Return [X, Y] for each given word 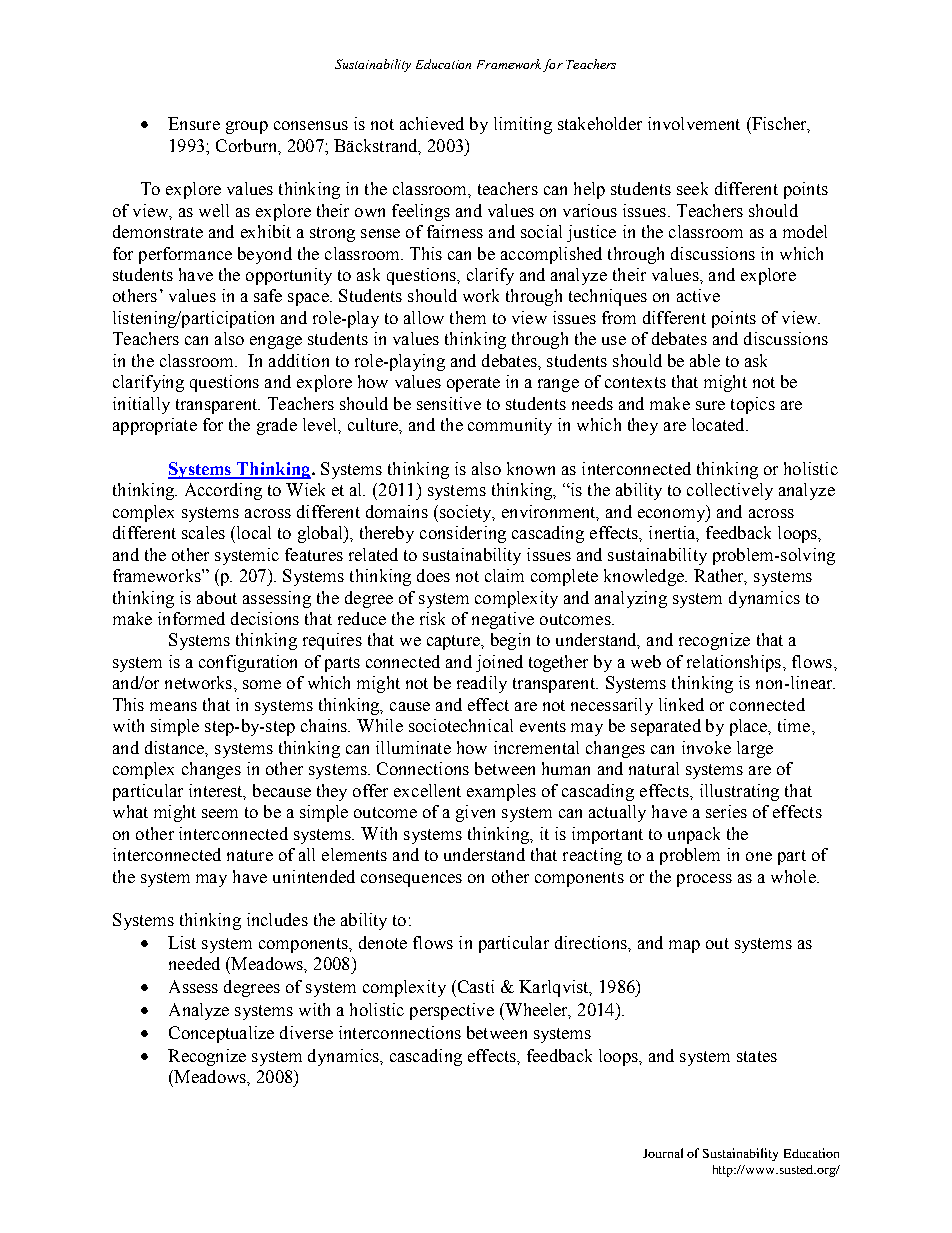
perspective [452, 1011]
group [247, 127]
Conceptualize [221, 1034]
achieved [432, 123]
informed [191, 618]
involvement [694, 123]
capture [454, 642]
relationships [734, 663]
